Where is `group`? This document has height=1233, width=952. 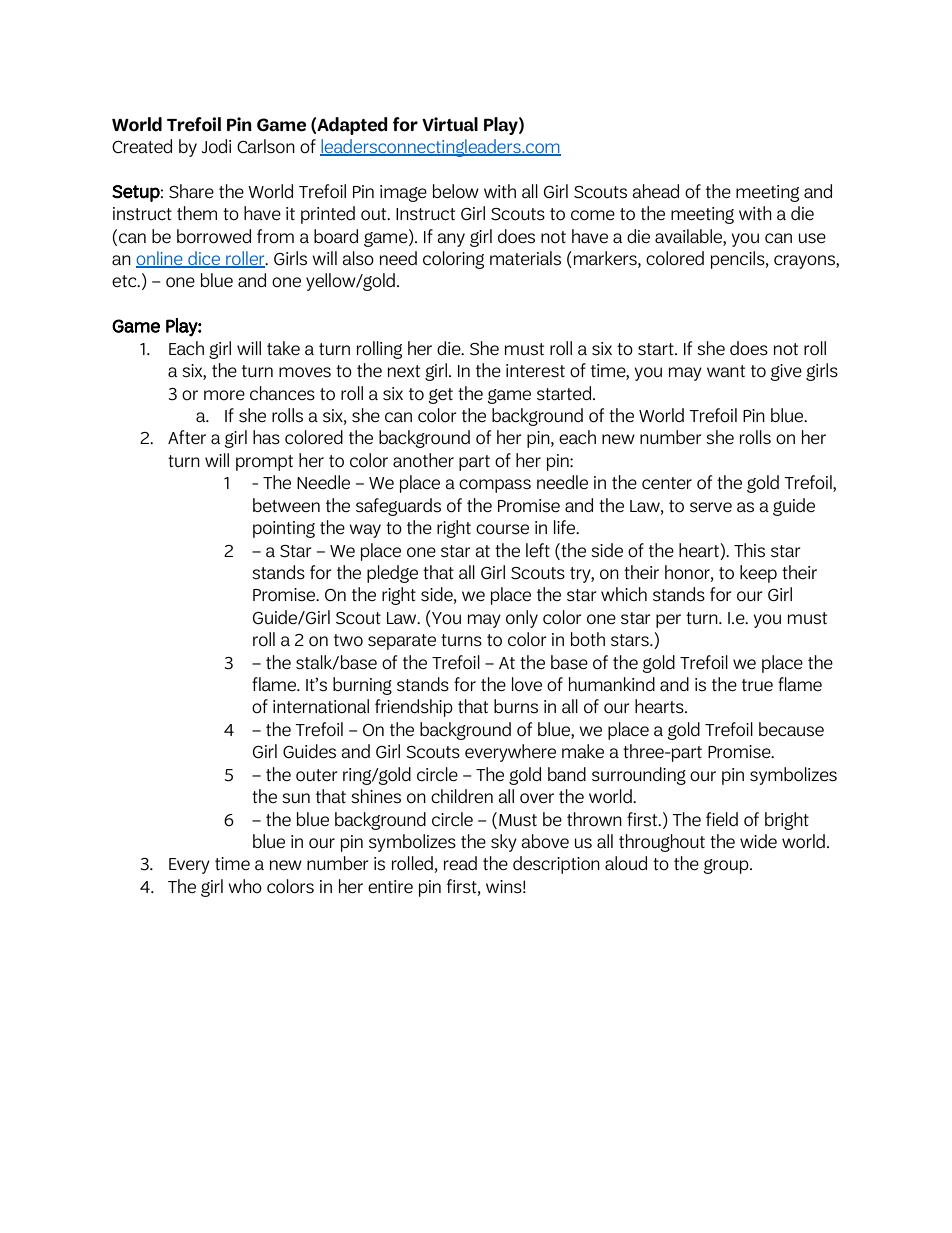
group is located at coordinates (727, 866).
